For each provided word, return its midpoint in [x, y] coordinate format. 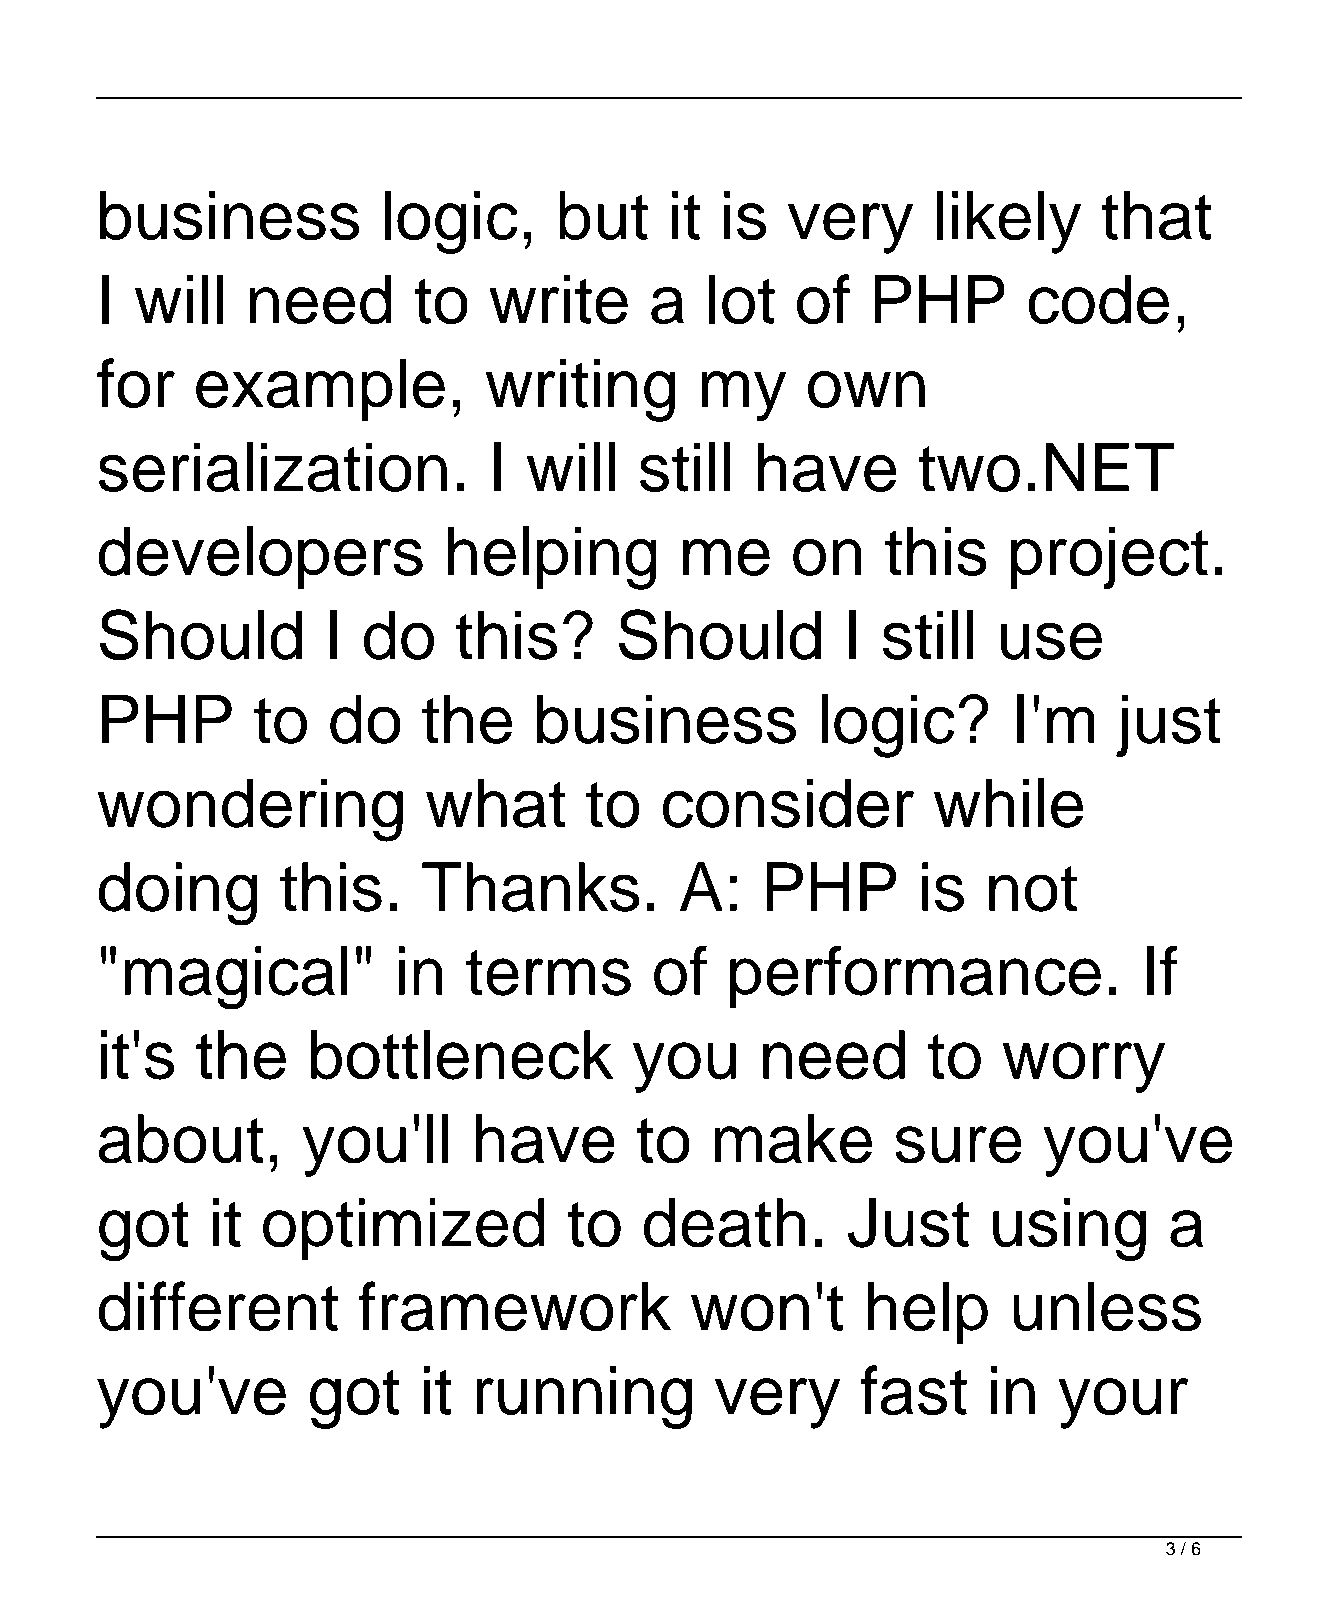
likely [1009, 222]
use [1051, 641]
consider [788, 803]
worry [1084, 1067]
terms [548, 973]
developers [261, 557]
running [584, 1397]
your [1123, 1403]
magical [235, 978]
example [320, 390]
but [603, 216]
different [218, 1306]
